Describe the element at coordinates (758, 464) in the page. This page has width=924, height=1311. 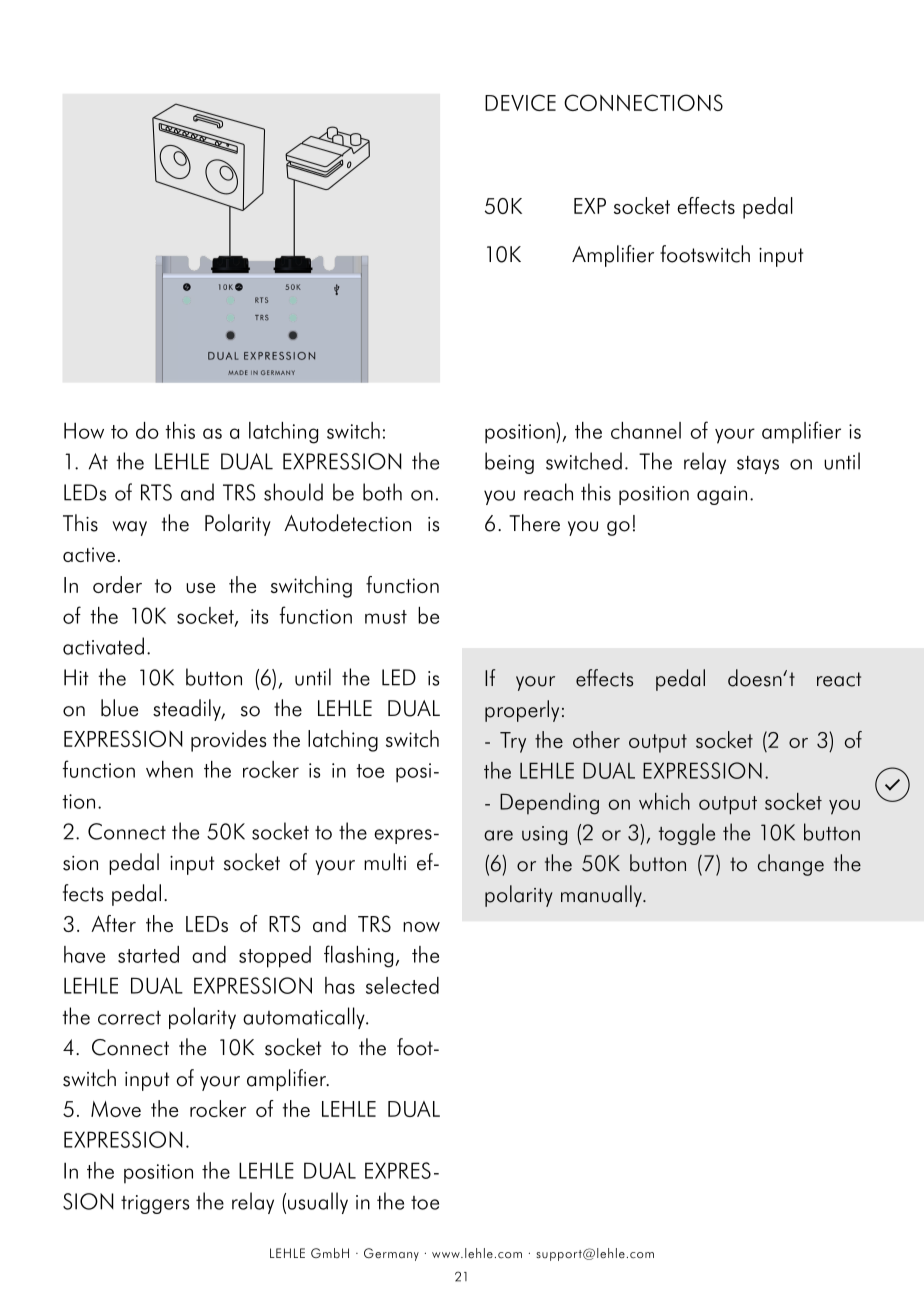
I see `stays` at that location.
